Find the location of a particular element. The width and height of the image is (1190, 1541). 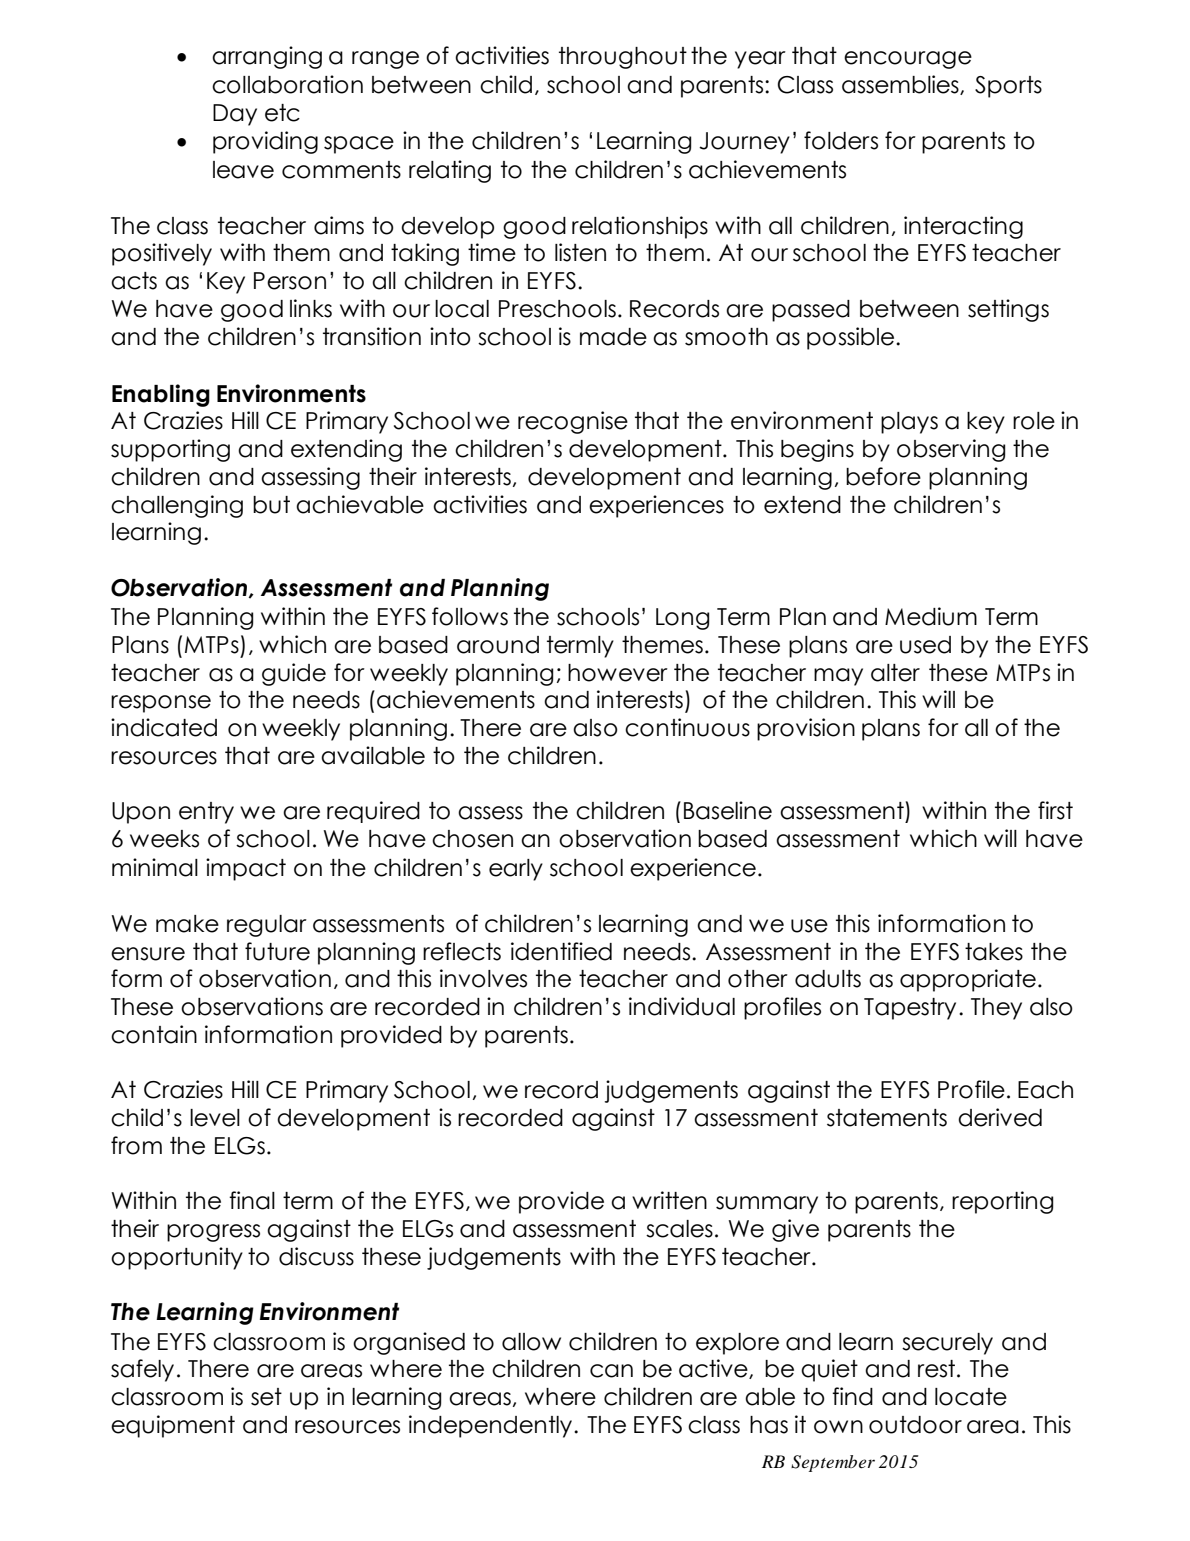

alter is located at coordinates (895, 673).
